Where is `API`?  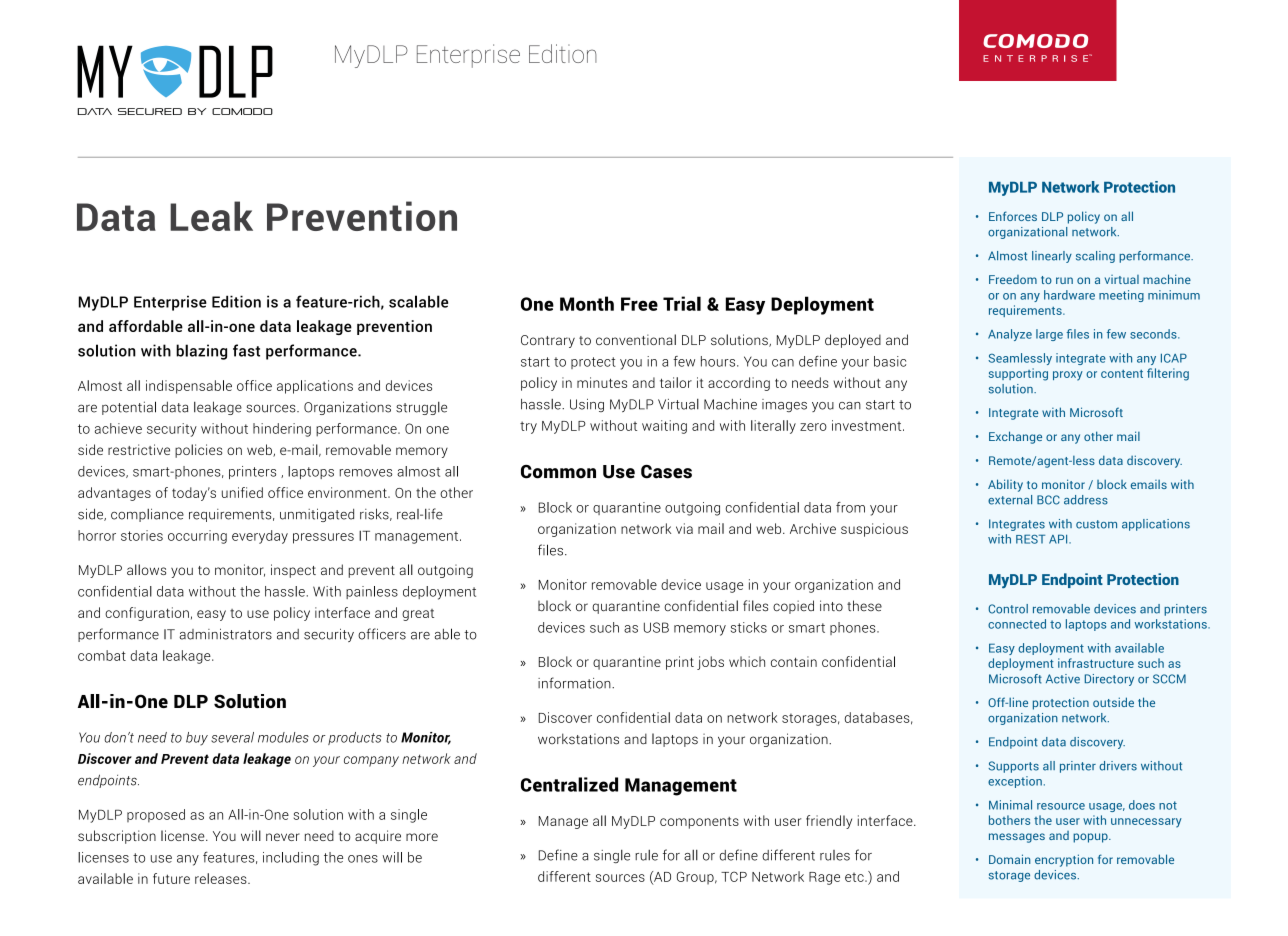
API is located at coordinates (1059, 539).
